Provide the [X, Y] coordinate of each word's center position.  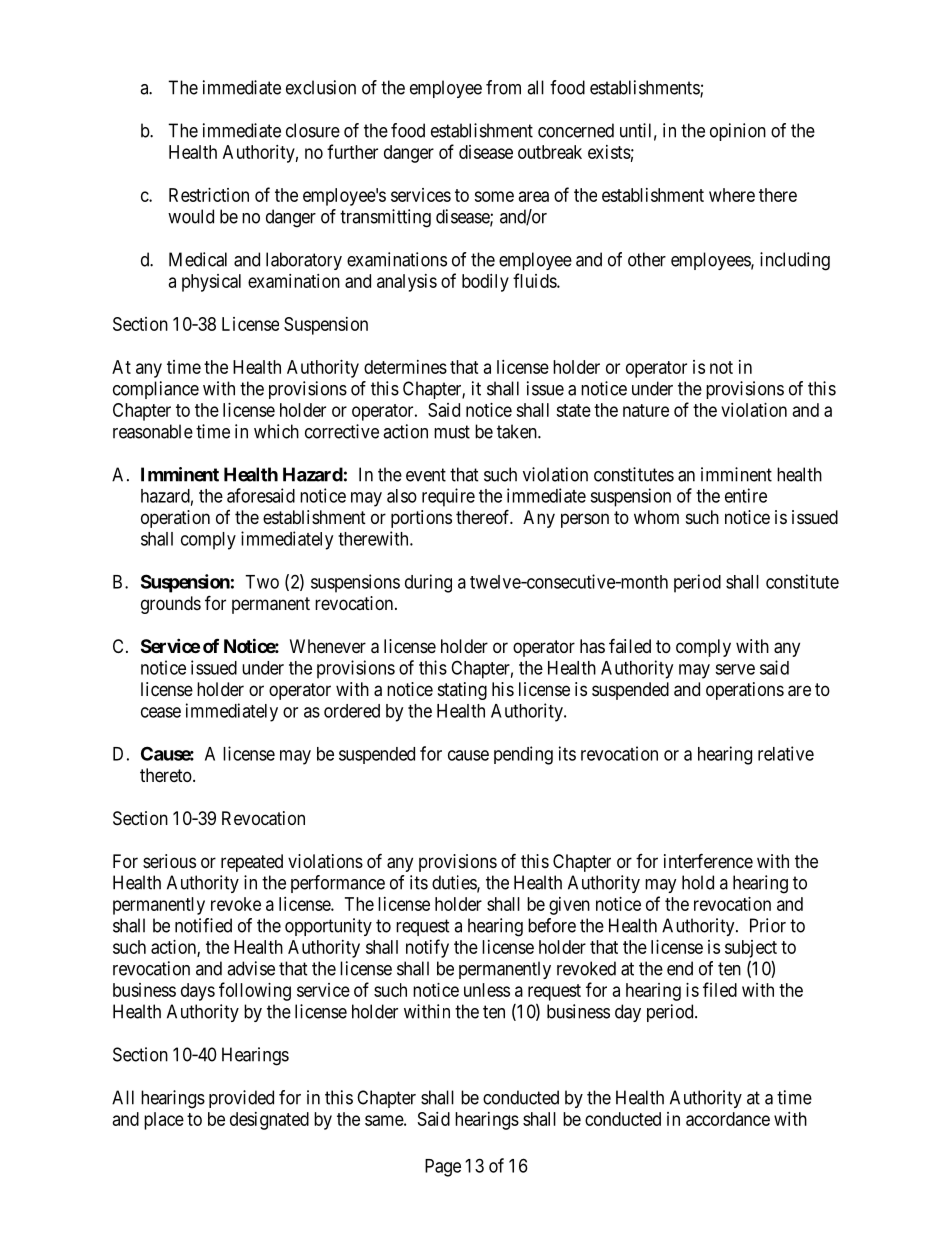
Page [443, 1168]
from [503, 87]
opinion [738, 132]
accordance [728, 1119]
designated [269, 1121]
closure [313, 130]
